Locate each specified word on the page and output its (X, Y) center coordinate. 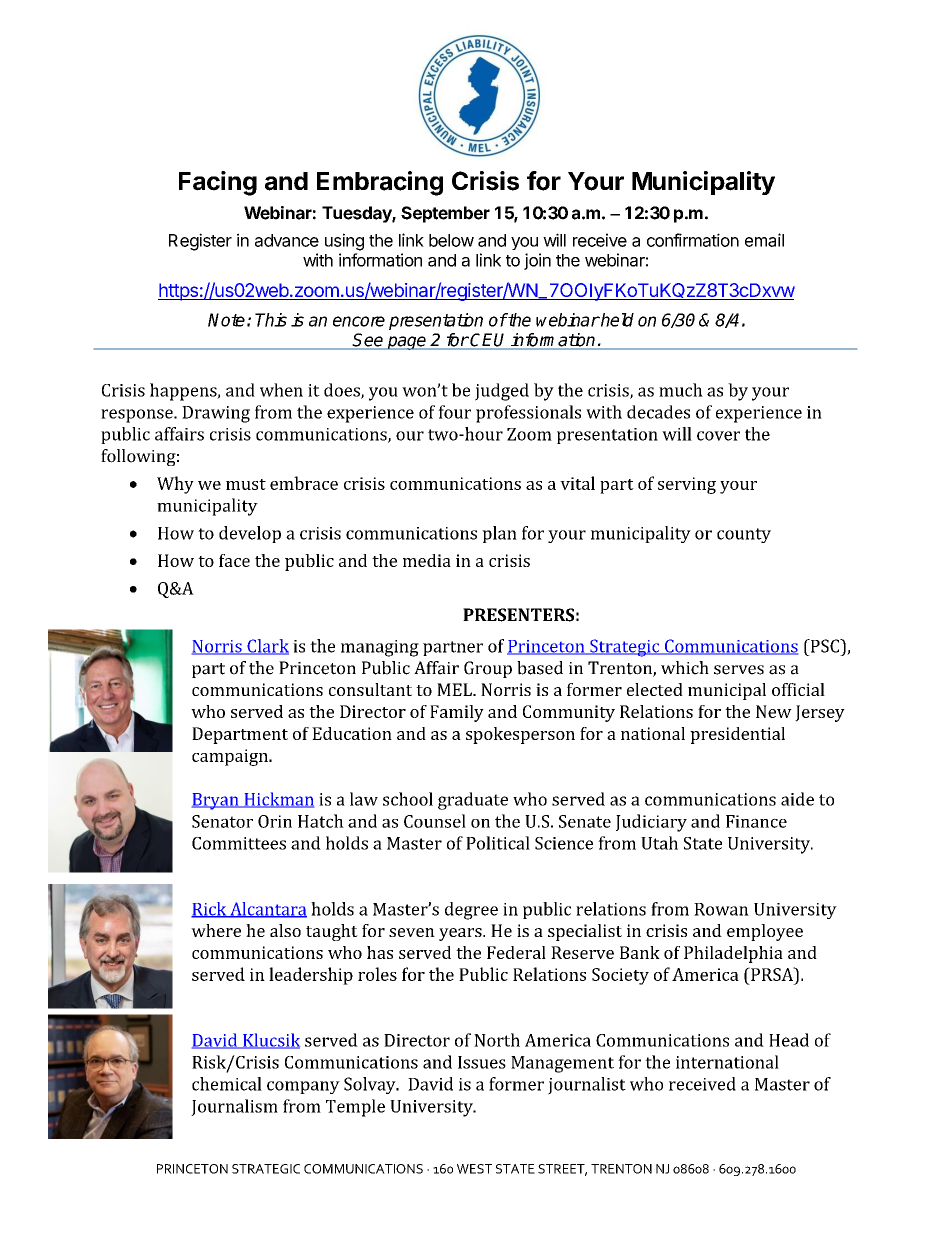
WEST (474, 1169)
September (445, 214)
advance (287, 240)
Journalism (234, 1107)
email (764, 240)
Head (789, 1040)
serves (739, 670)
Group (488, 669)
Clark (267, 647)
